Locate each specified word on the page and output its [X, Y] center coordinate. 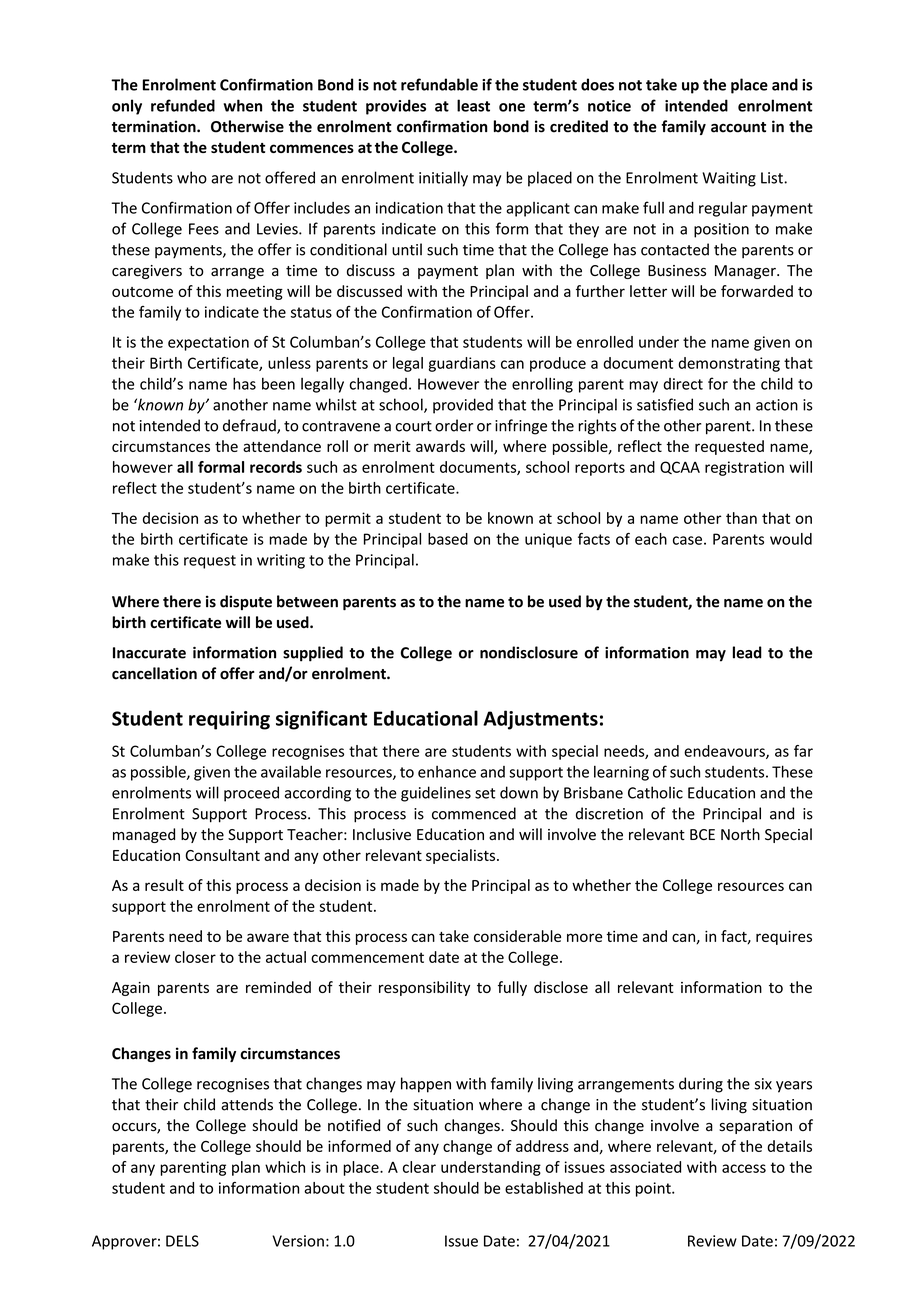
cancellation [154, 673]
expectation [208, 343]
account [738, 127]
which [285, 1167]
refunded [183, 105]
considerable [517, 936]
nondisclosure [529, 652]
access [744, 1168]
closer [195, 957]
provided [463, 406]
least [473, 105]
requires [784, 937]
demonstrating [729, 364]
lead [747, 652]
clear [419, 1167]
